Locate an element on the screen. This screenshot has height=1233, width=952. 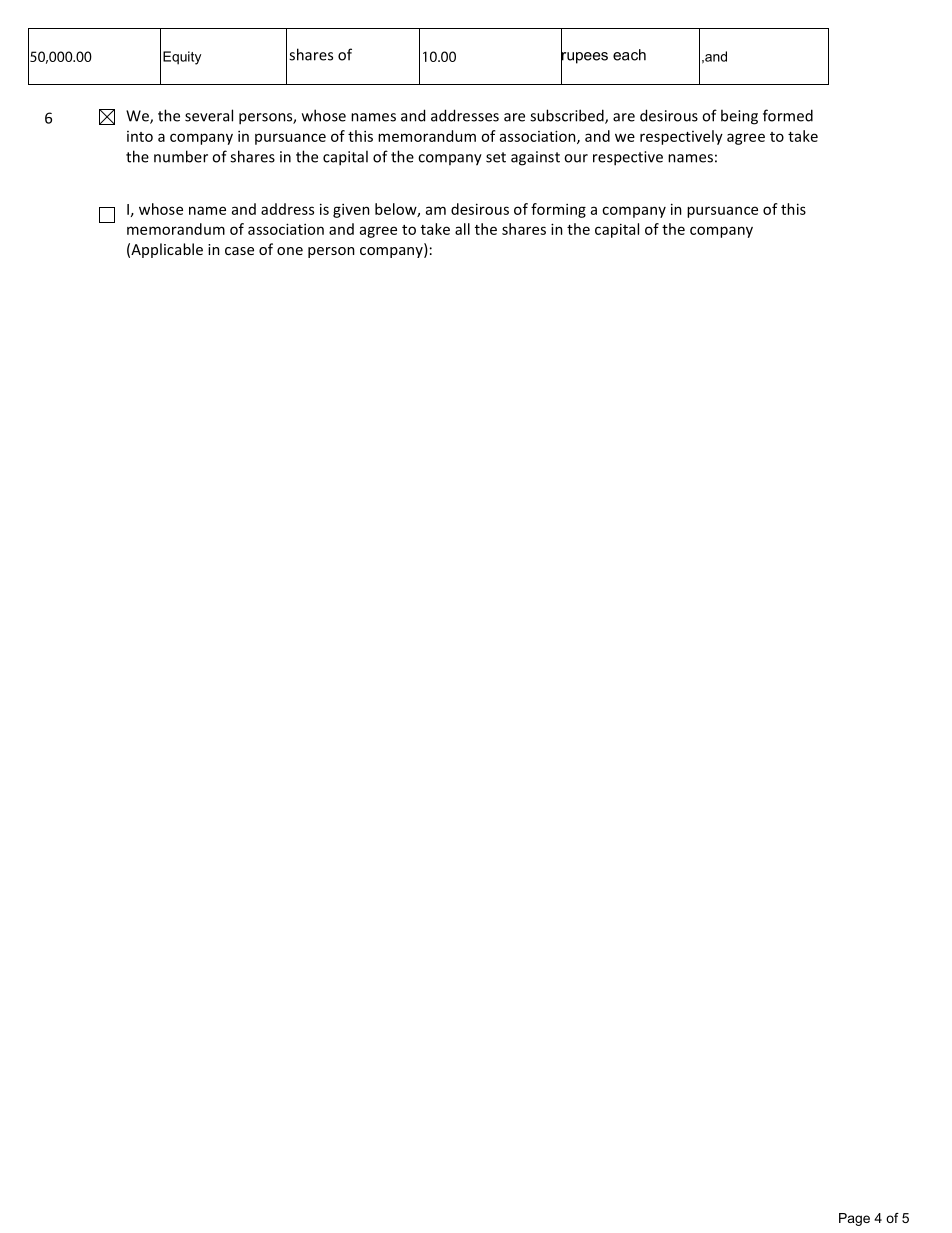
being is located at coordinates (739, 117).
